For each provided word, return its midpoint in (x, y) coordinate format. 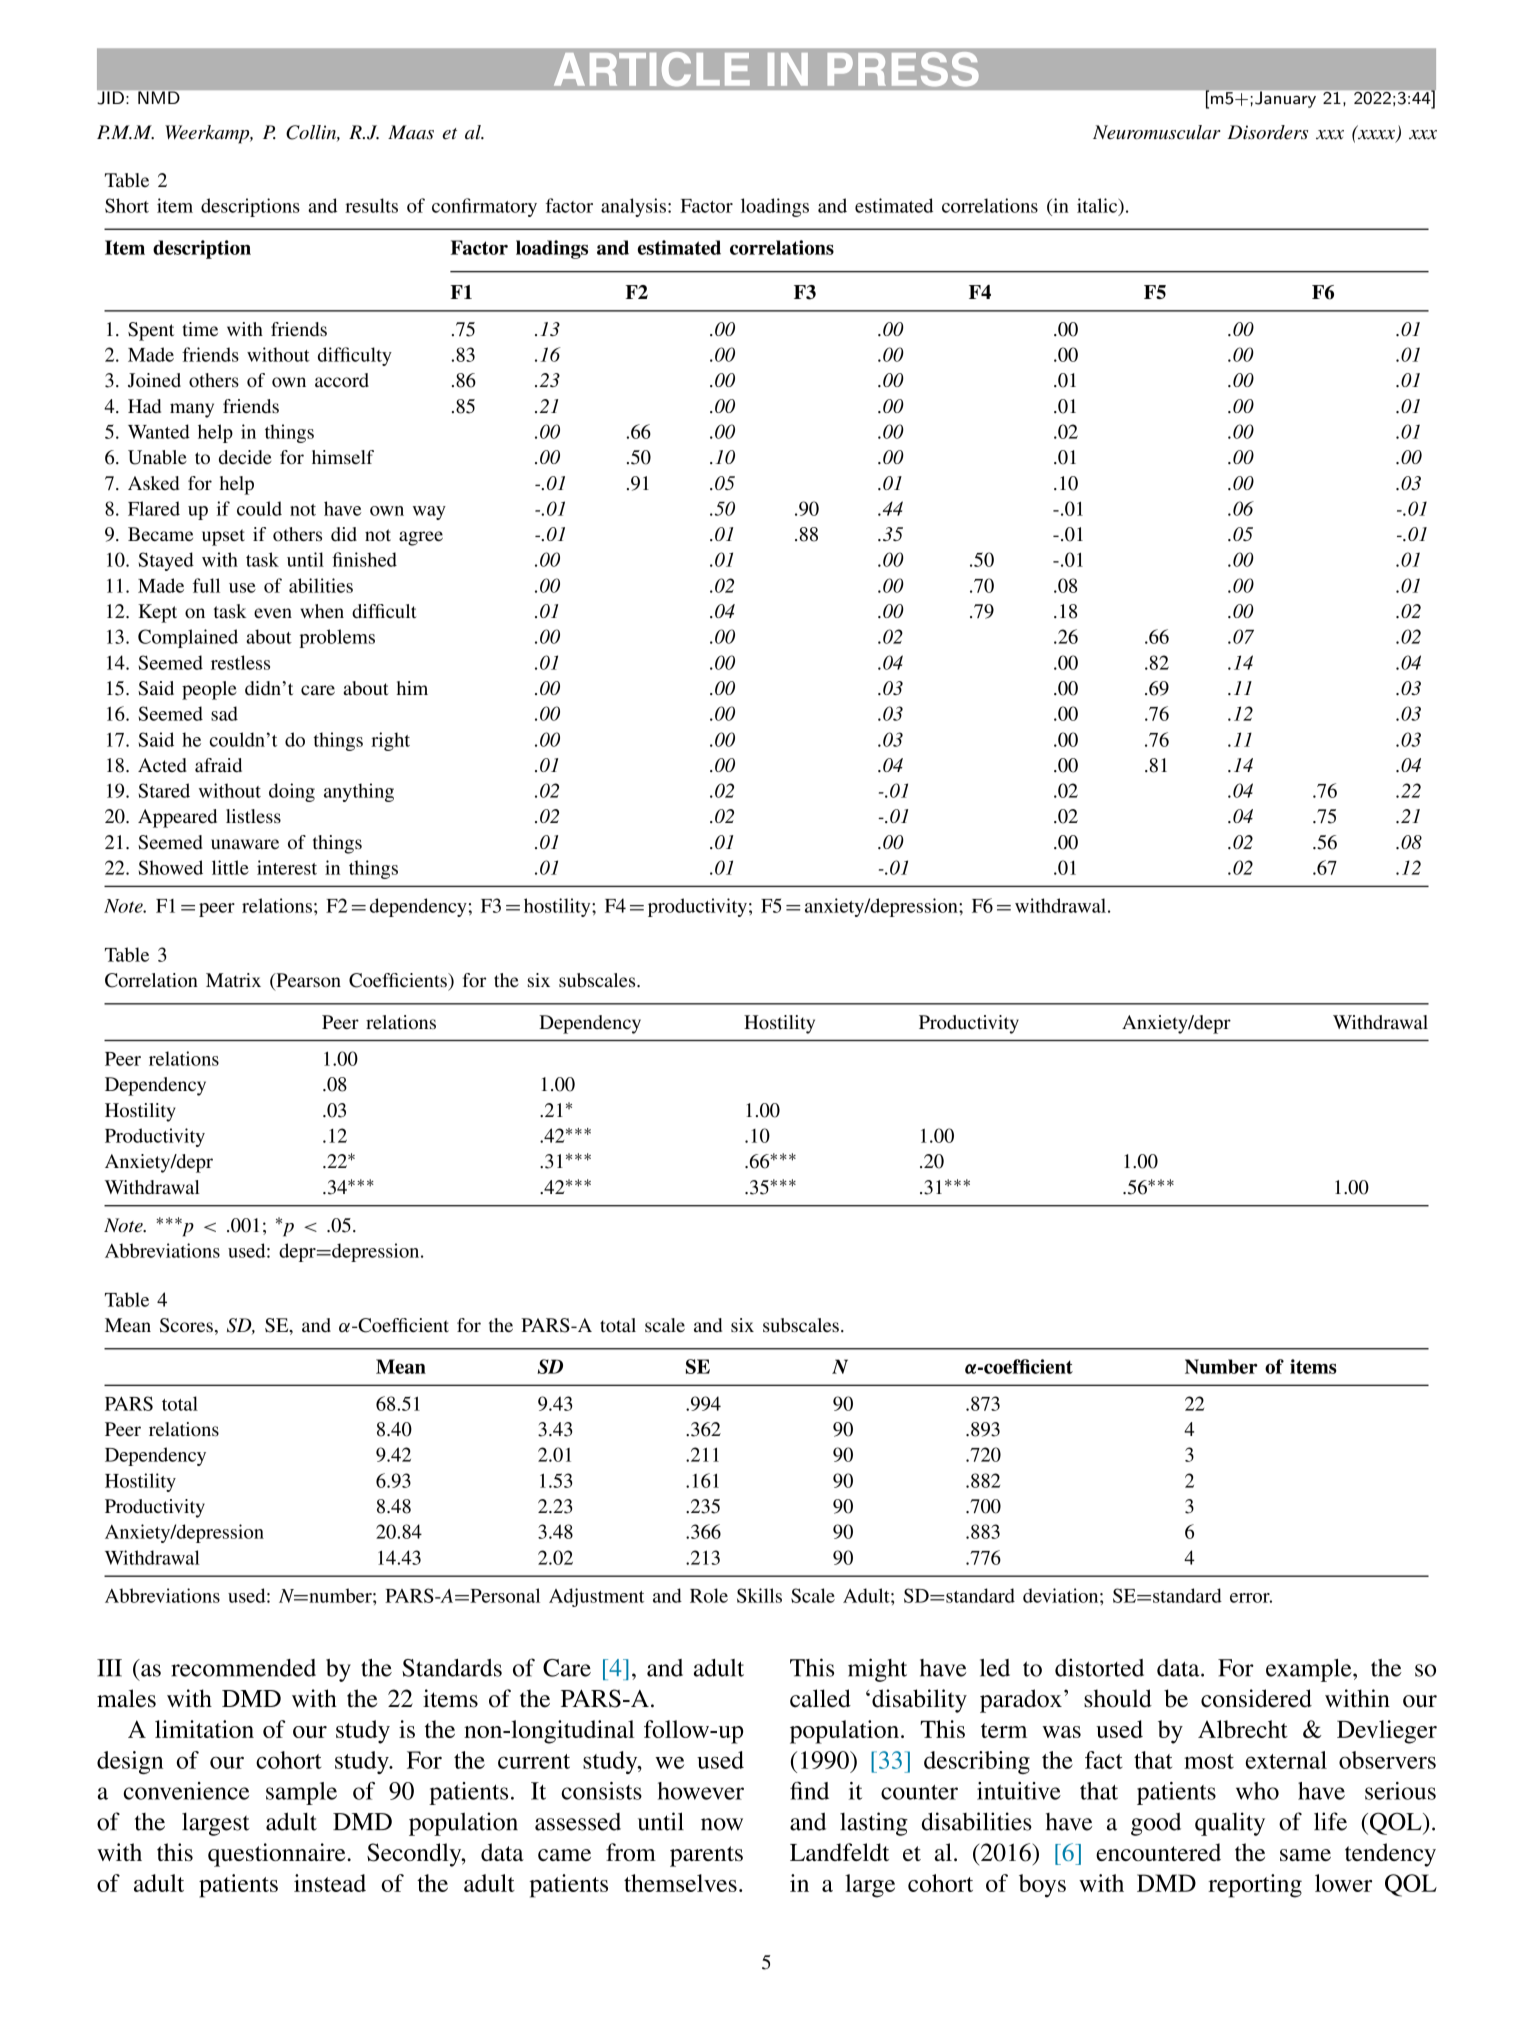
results (371, 205)
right (390, 741)
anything (359, 792)
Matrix (233, 980)
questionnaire (278, 1855)
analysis (635, 207)
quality (1230, 1824)
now (722, 1824)
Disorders (1267, 132)
